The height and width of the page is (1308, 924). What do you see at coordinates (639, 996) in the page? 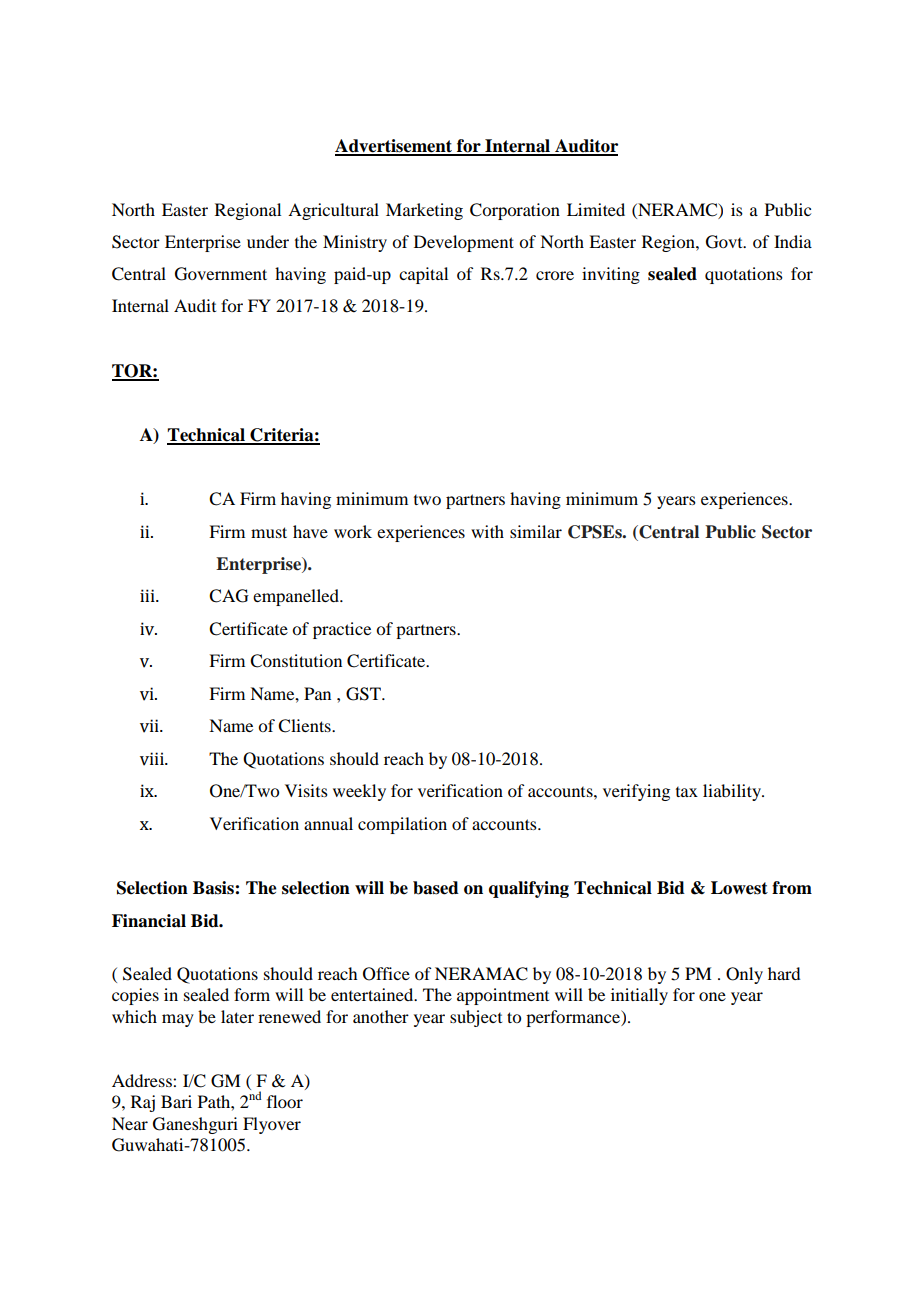
I see `initially` at bounding box center [639, 996].
